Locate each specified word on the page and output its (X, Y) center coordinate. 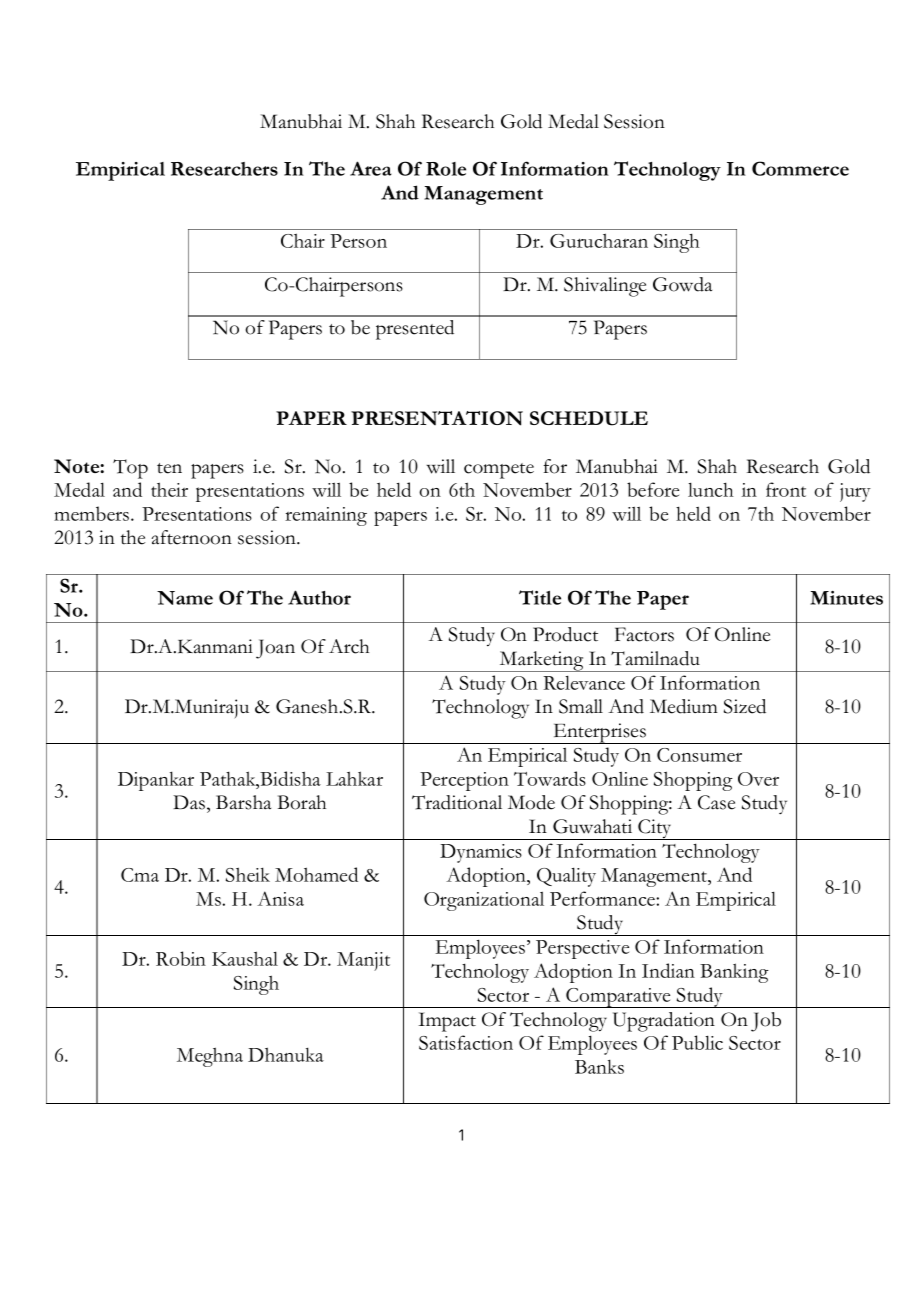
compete (499, 471)
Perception (464, 781)
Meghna (210, 1057)
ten (169, 468)
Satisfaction (466, 1042)
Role (446, 169)
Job (766, 1022)
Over (758, 779)
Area (371, 168)
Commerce (800, 168)
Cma (140, 875)
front (786, 489)
